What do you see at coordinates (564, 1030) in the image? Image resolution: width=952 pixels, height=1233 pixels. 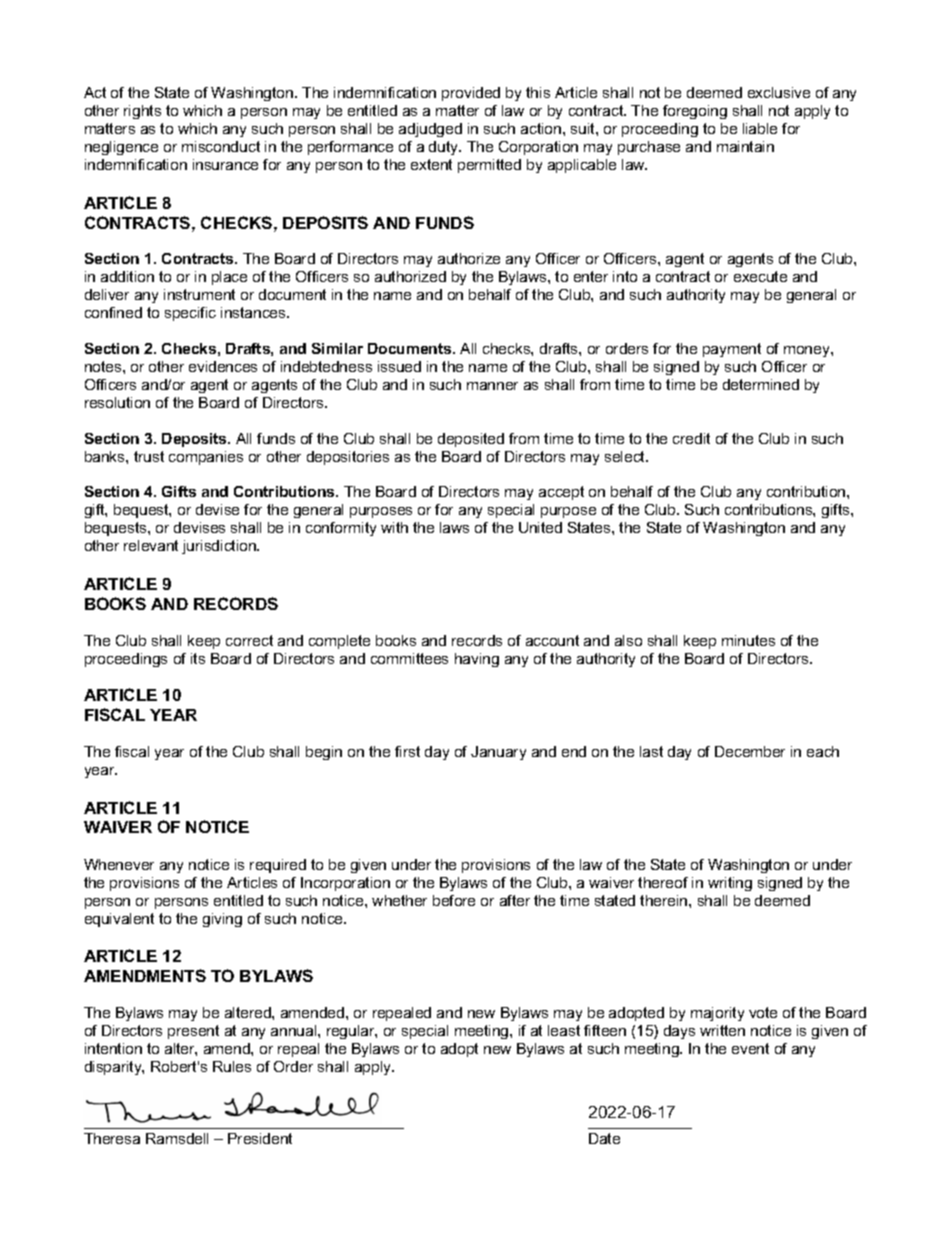 I see `least` at bounding box center [564, 1030].
